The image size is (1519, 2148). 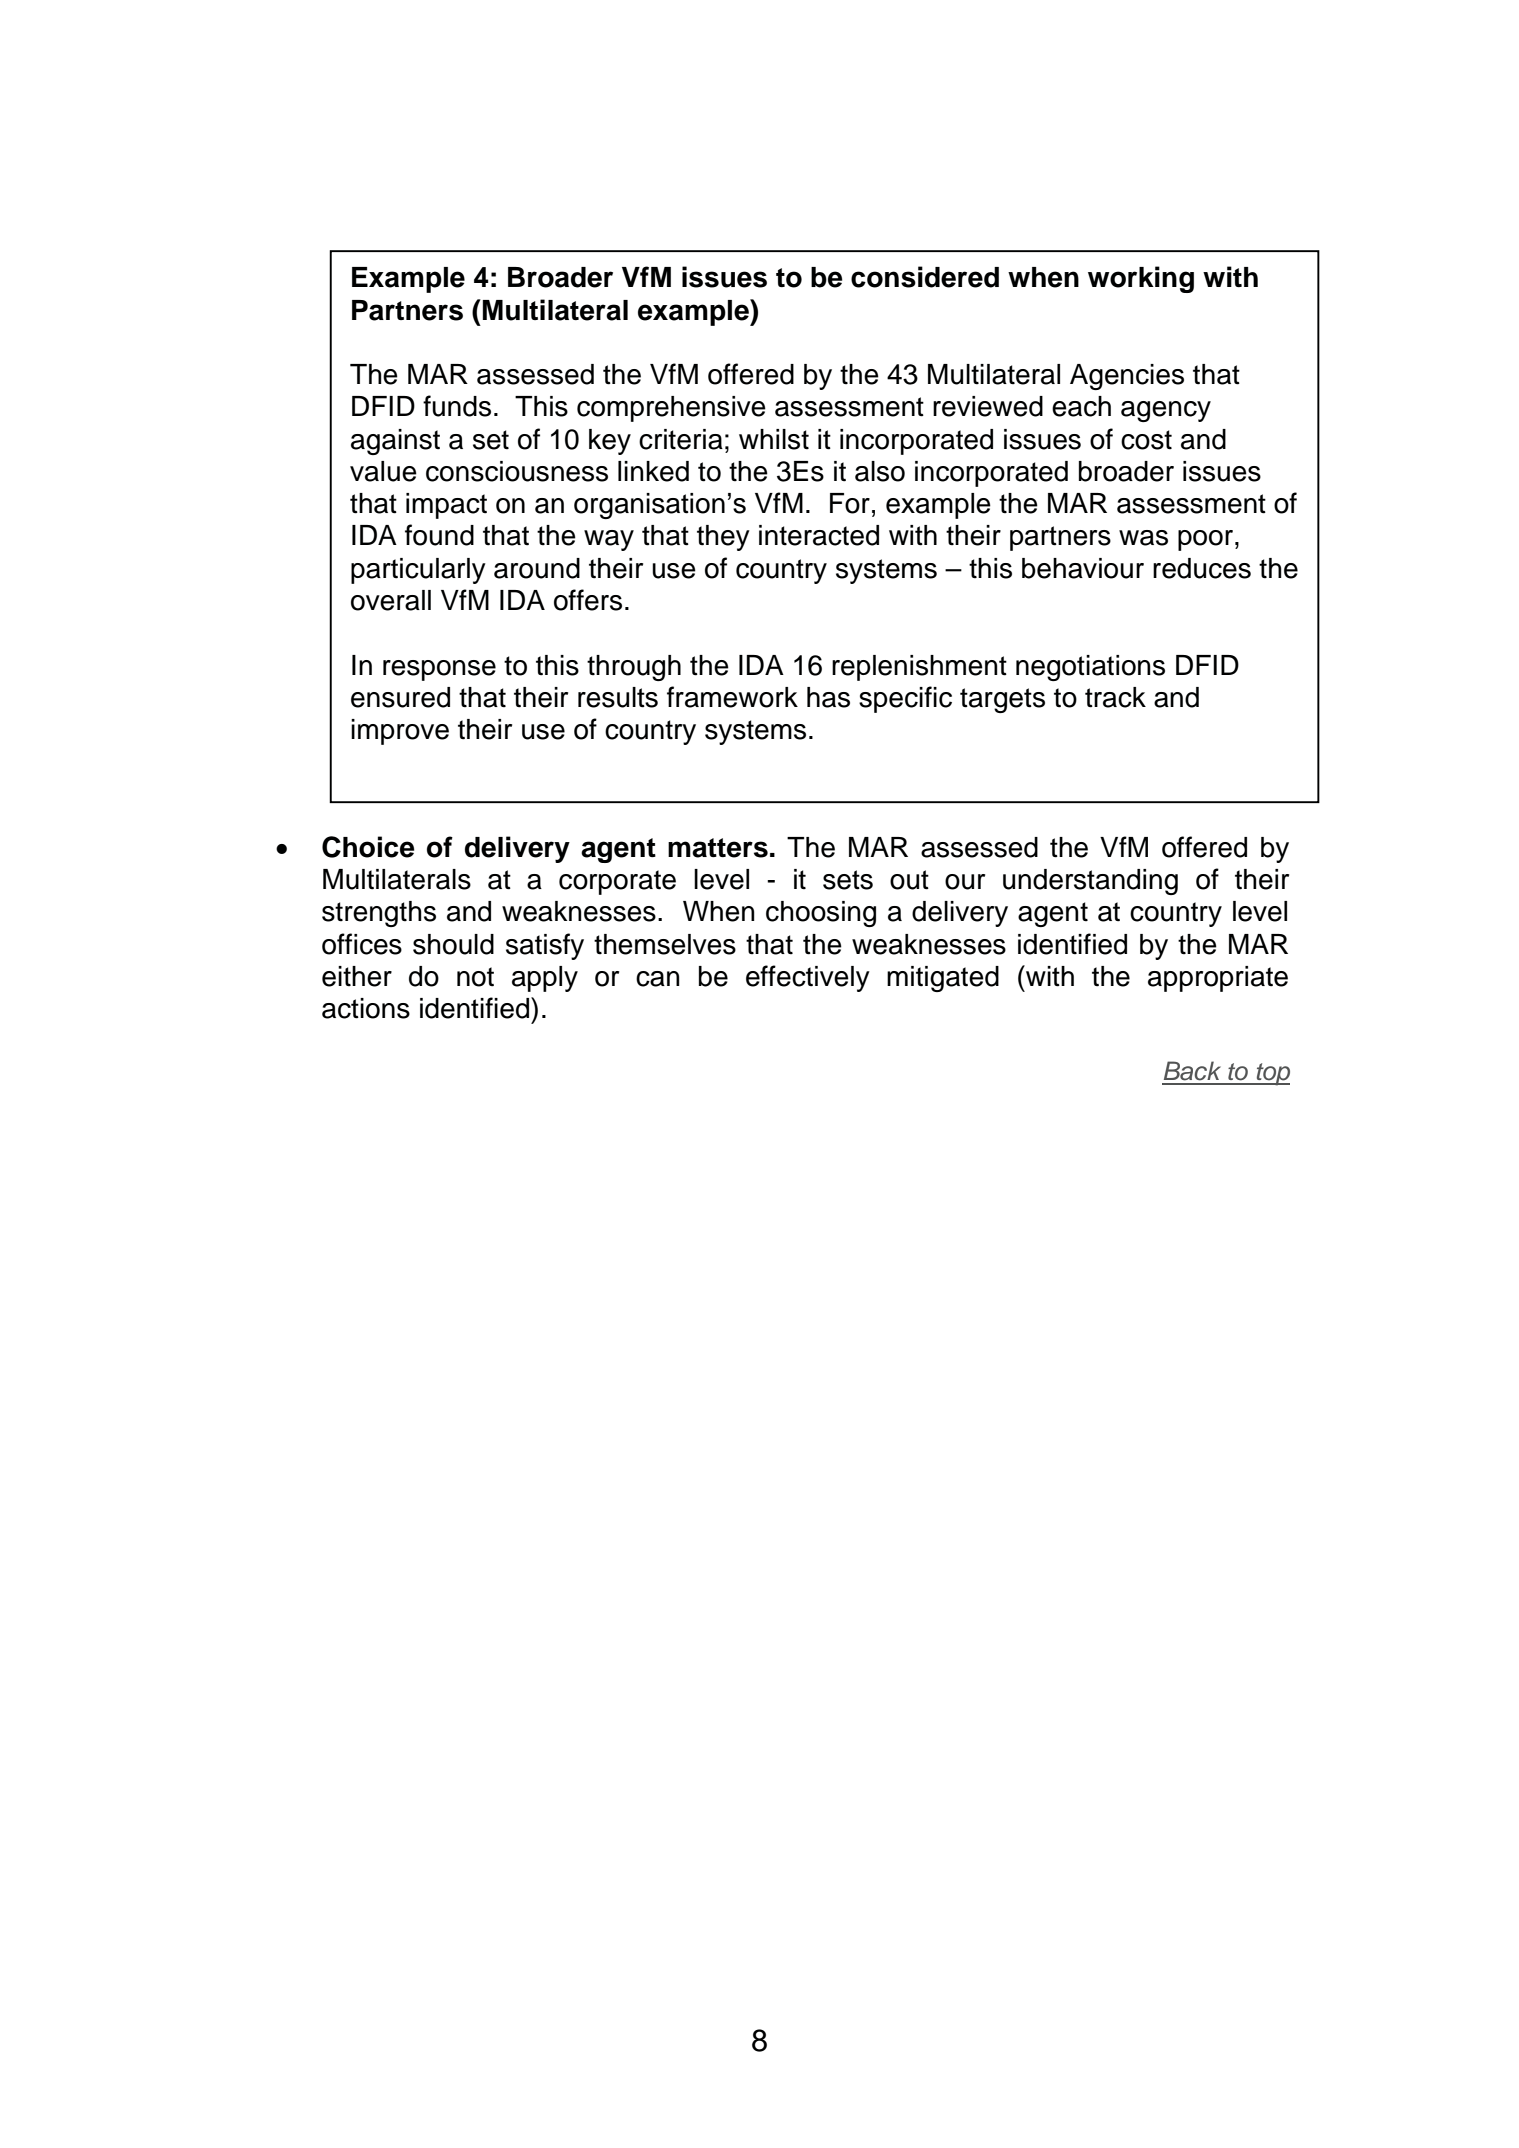 I want to click on funds, so click(x=457, y=406).
